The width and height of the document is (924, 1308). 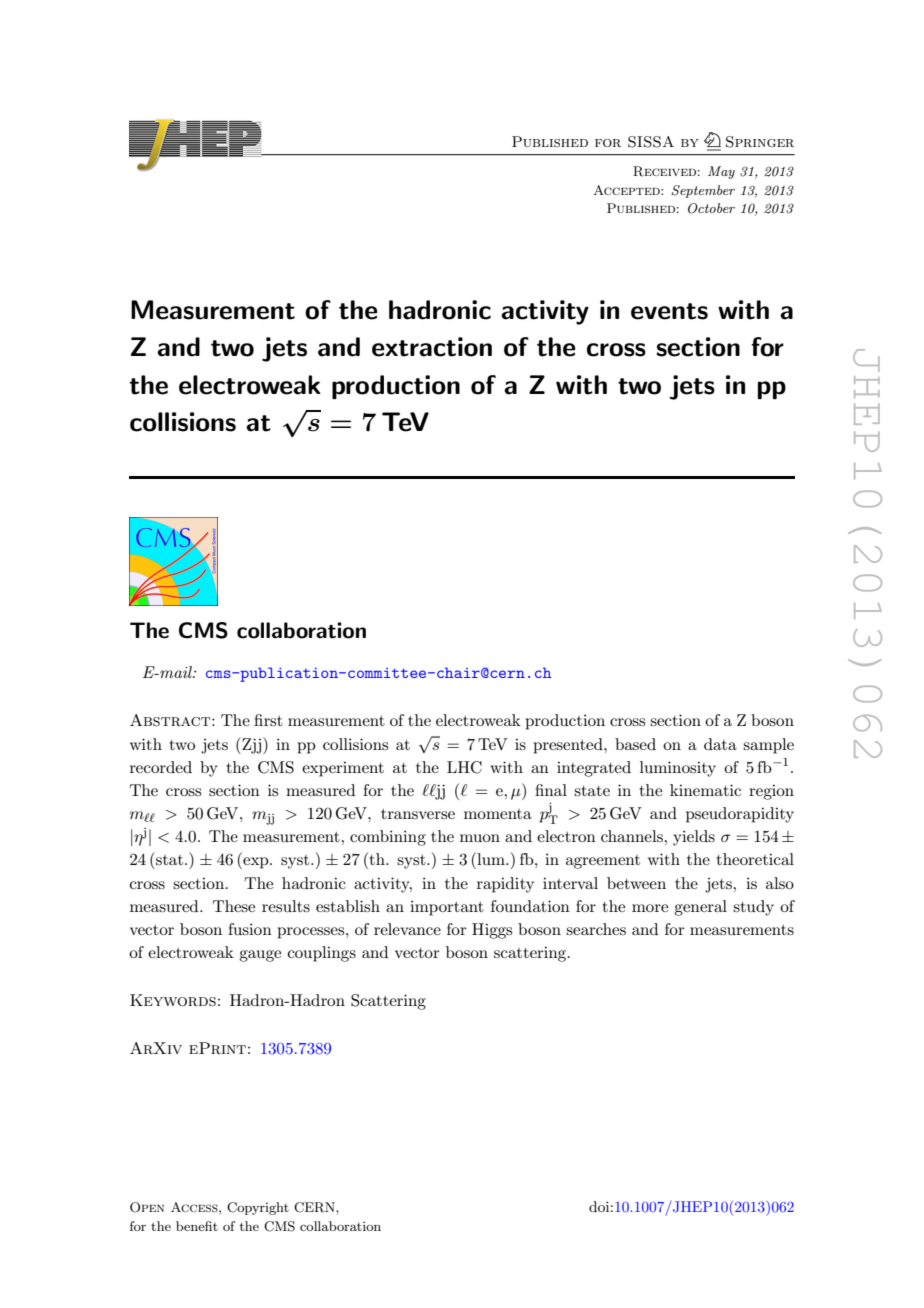 What do you see at coordinates (711, 208) in the document?
I see `October` at bounding box center [711, 208].
